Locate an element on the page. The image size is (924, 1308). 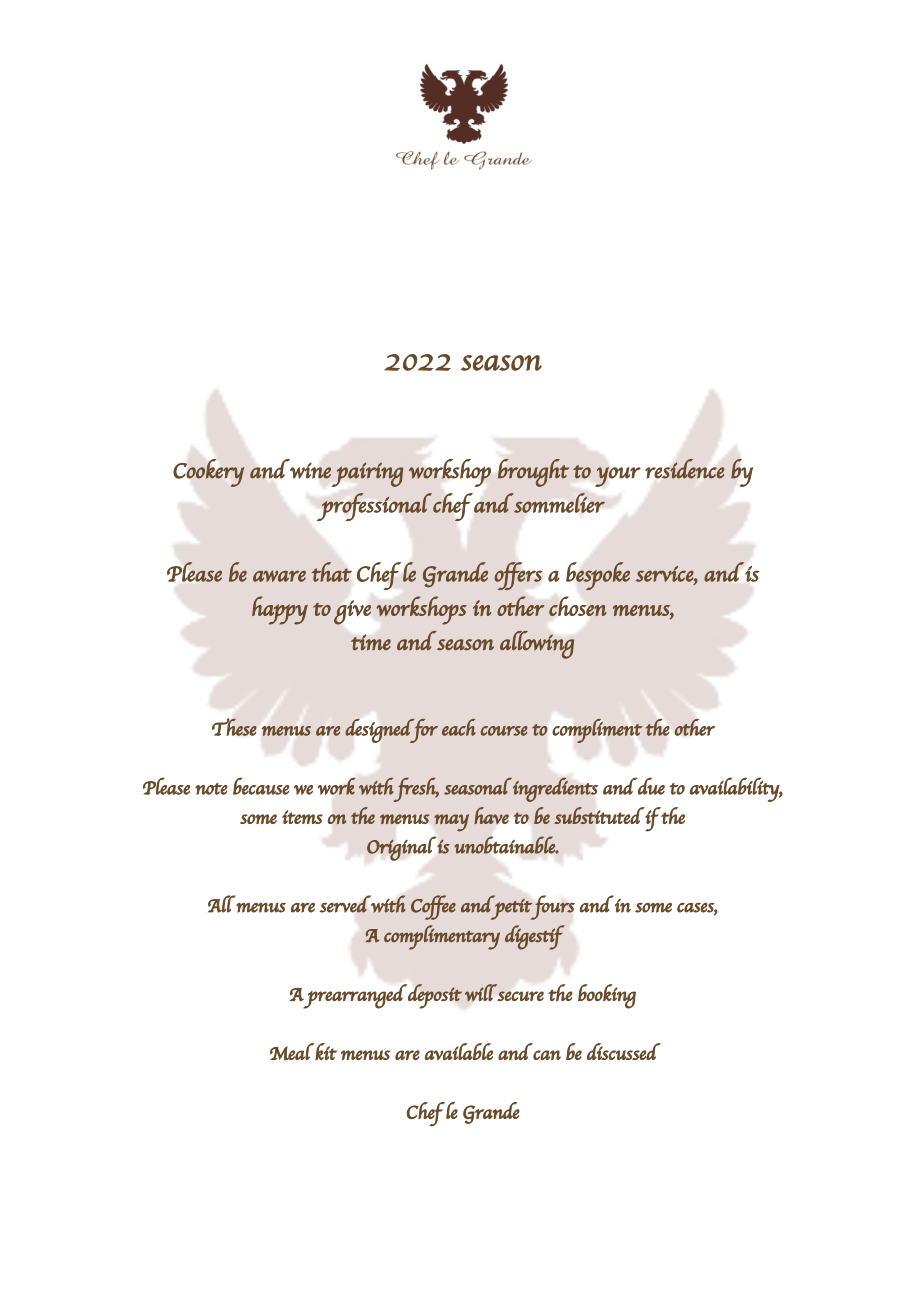
each is located at coordinates (459, 727).
